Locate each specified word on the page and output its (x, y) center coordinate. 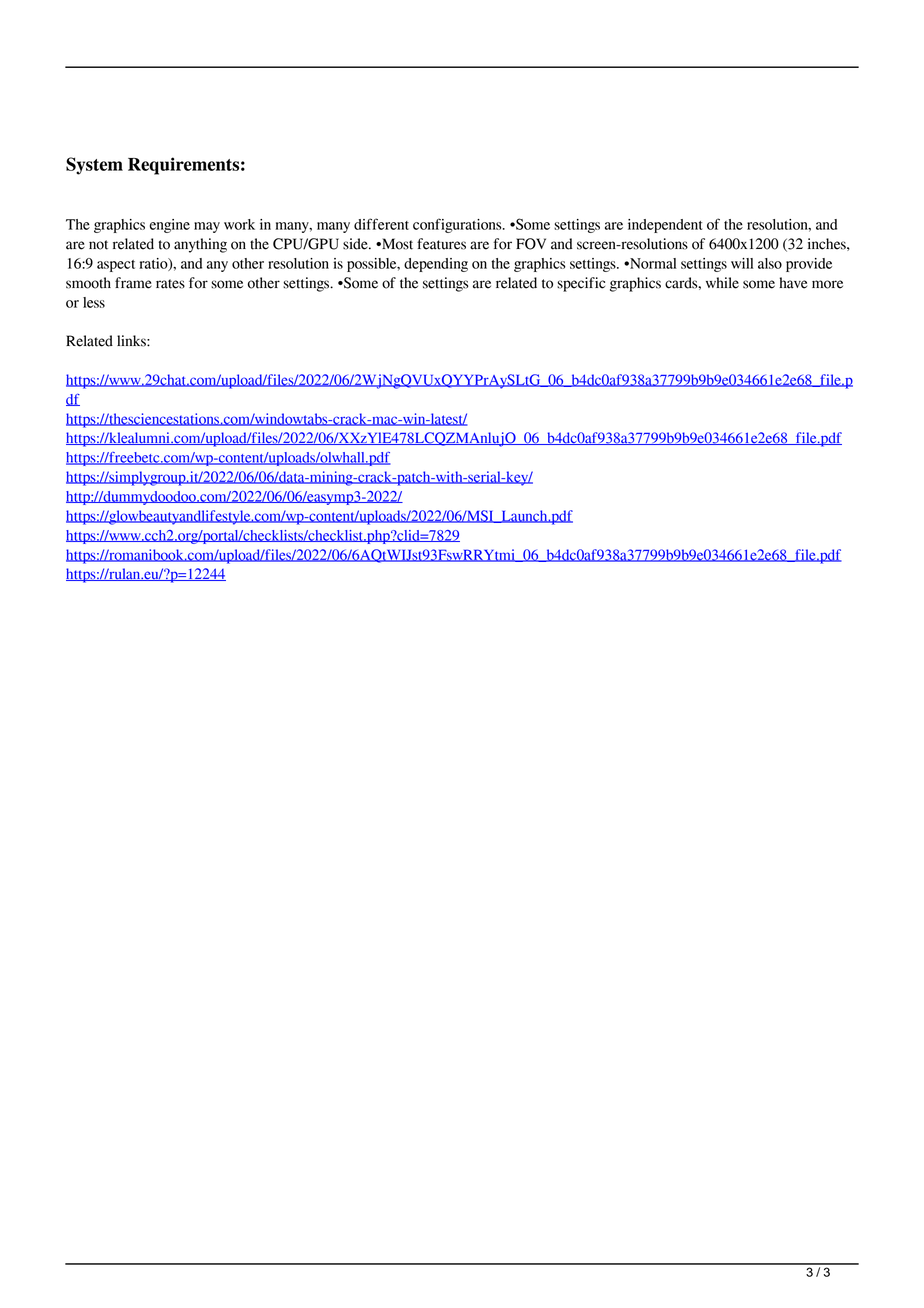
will (742, 263)
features (441, 244)
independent (665, 226)
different (381, 224)
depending (436, 265)
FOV (531, 244)
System (94, 166)
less (94, 302)
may (207, 227)
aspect (116, 266)
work (239, 224)
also (770, 263)
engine (170, 226)
